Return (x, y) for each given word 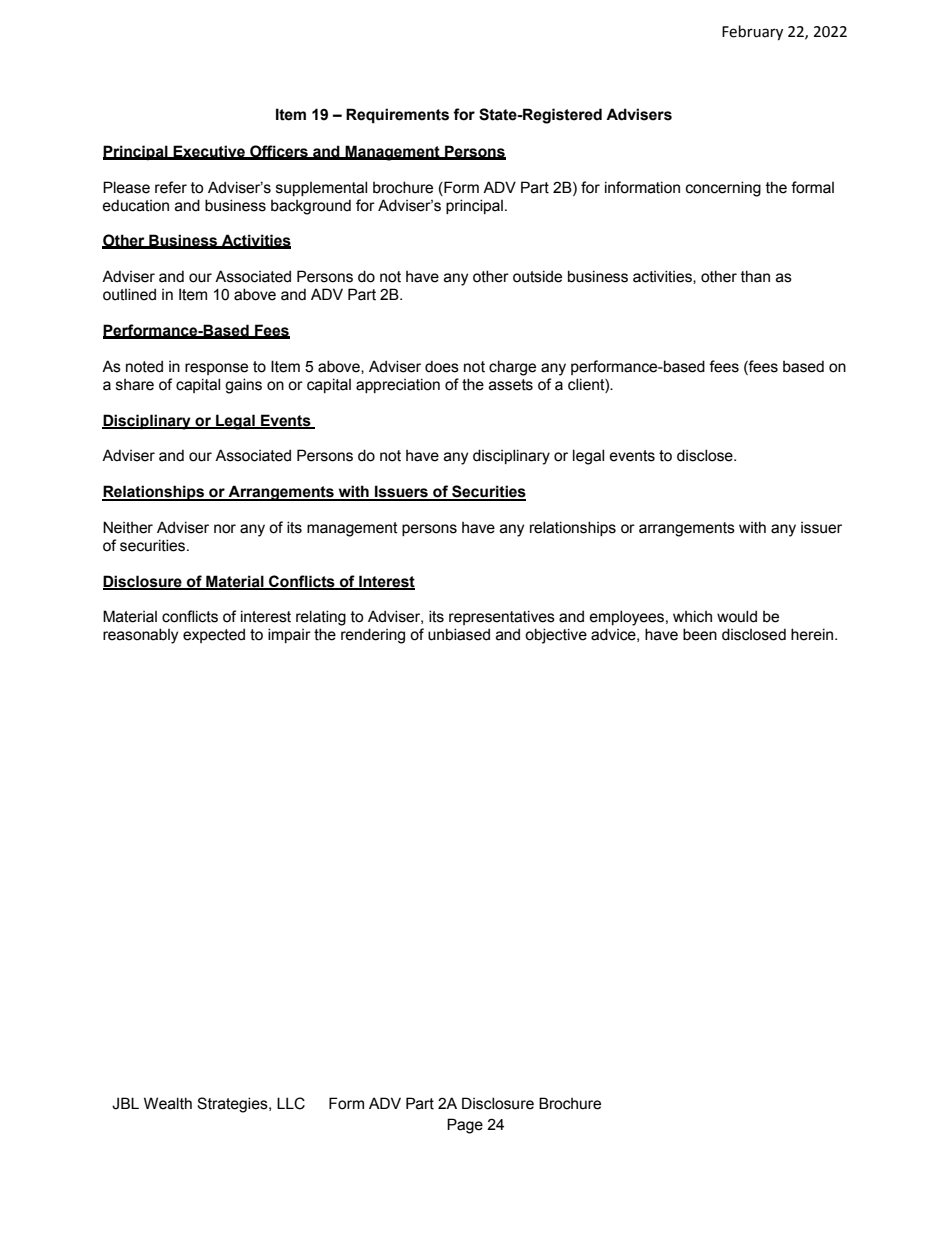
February (752, 32)
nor (225, 529)
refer (171, 187)
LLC (291, 1103)
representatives (502, 617)
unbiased (459, 634)
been (700, 634)
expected (214, 635)
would (737, 616)
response (216, 369)
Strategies (233, 1105)
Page (465, 1126)
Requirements (397, 115)
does (442, 366)
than (755, 276)
